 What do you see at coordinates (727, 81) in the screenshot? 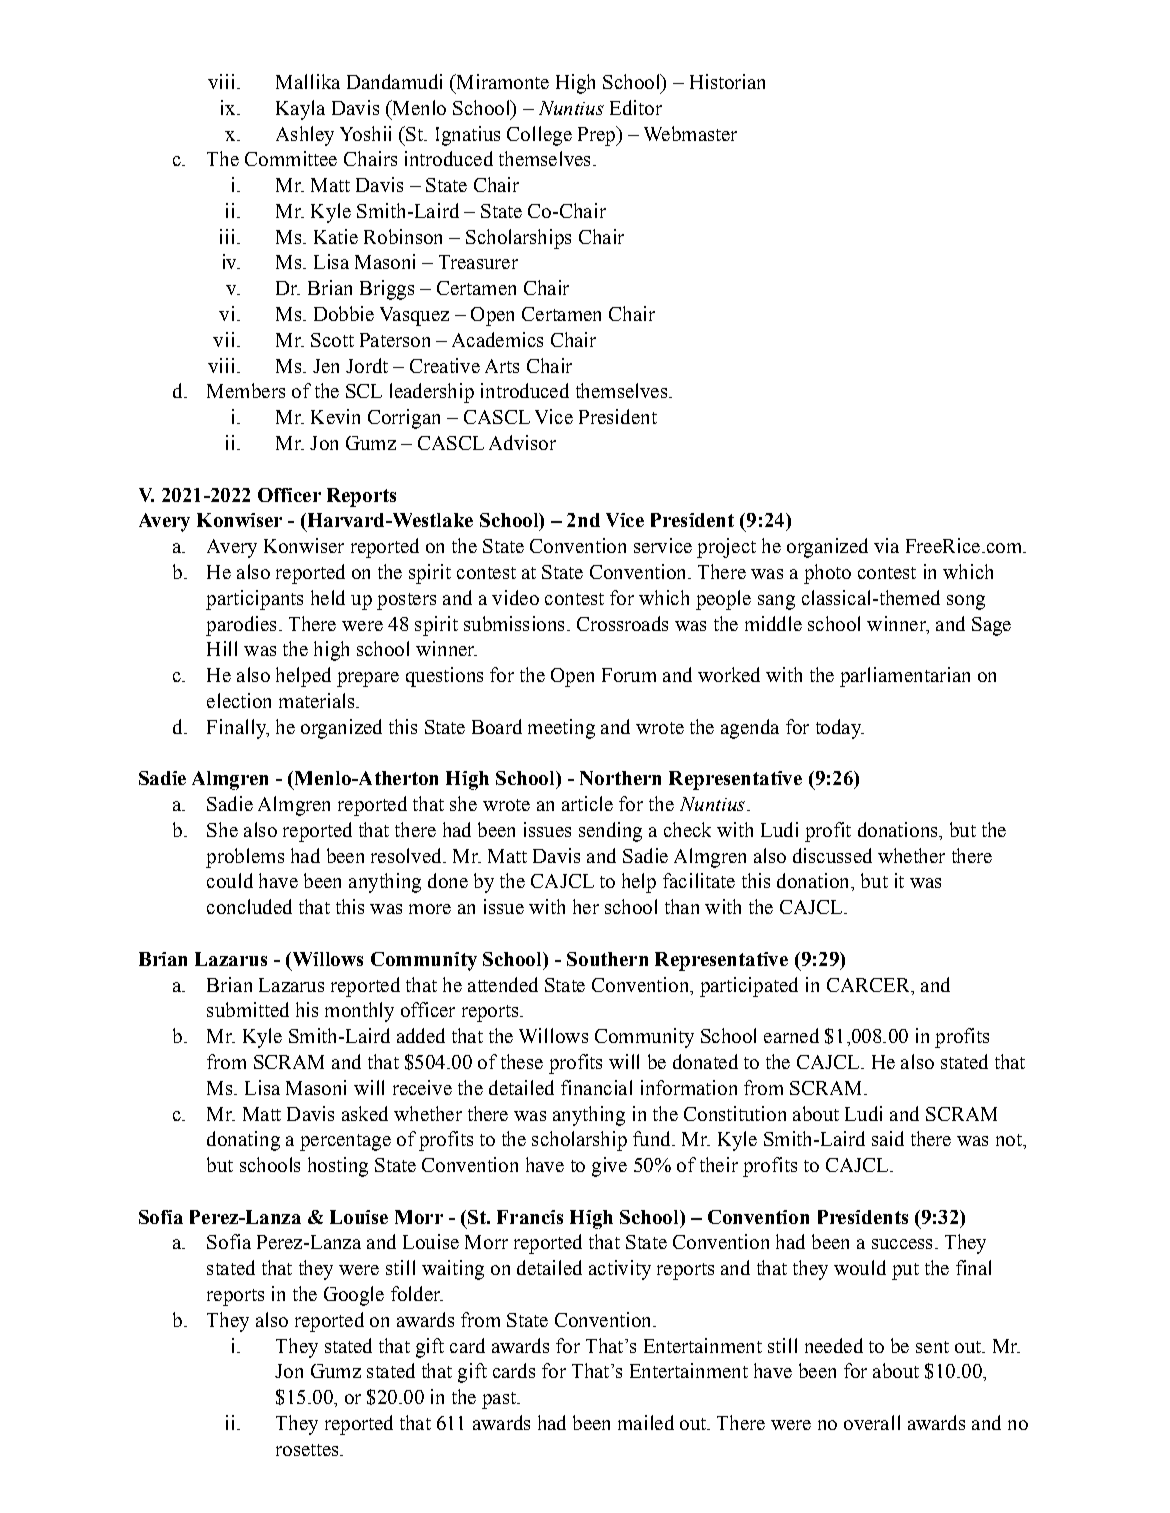
I see `Historian` at bounding box center [727, 81].
